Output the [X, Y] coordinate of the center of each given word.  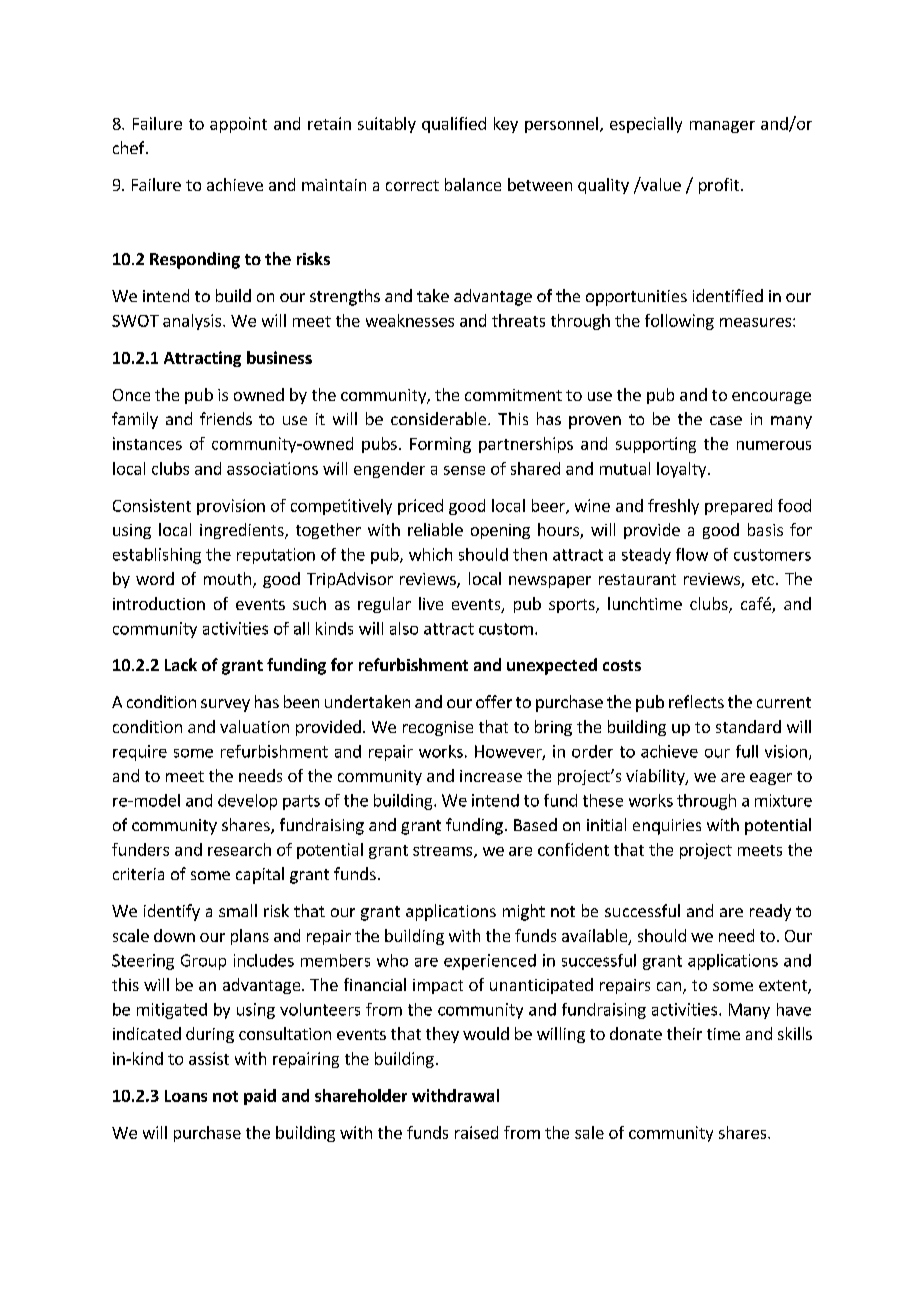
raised [476, 1132]
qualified [454, 125]
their [684, 1033]
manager [722, 127]
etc [763, 579]
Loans [186, 1096]
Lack [181, 664]
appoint [238, 125]
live [431, 603]
